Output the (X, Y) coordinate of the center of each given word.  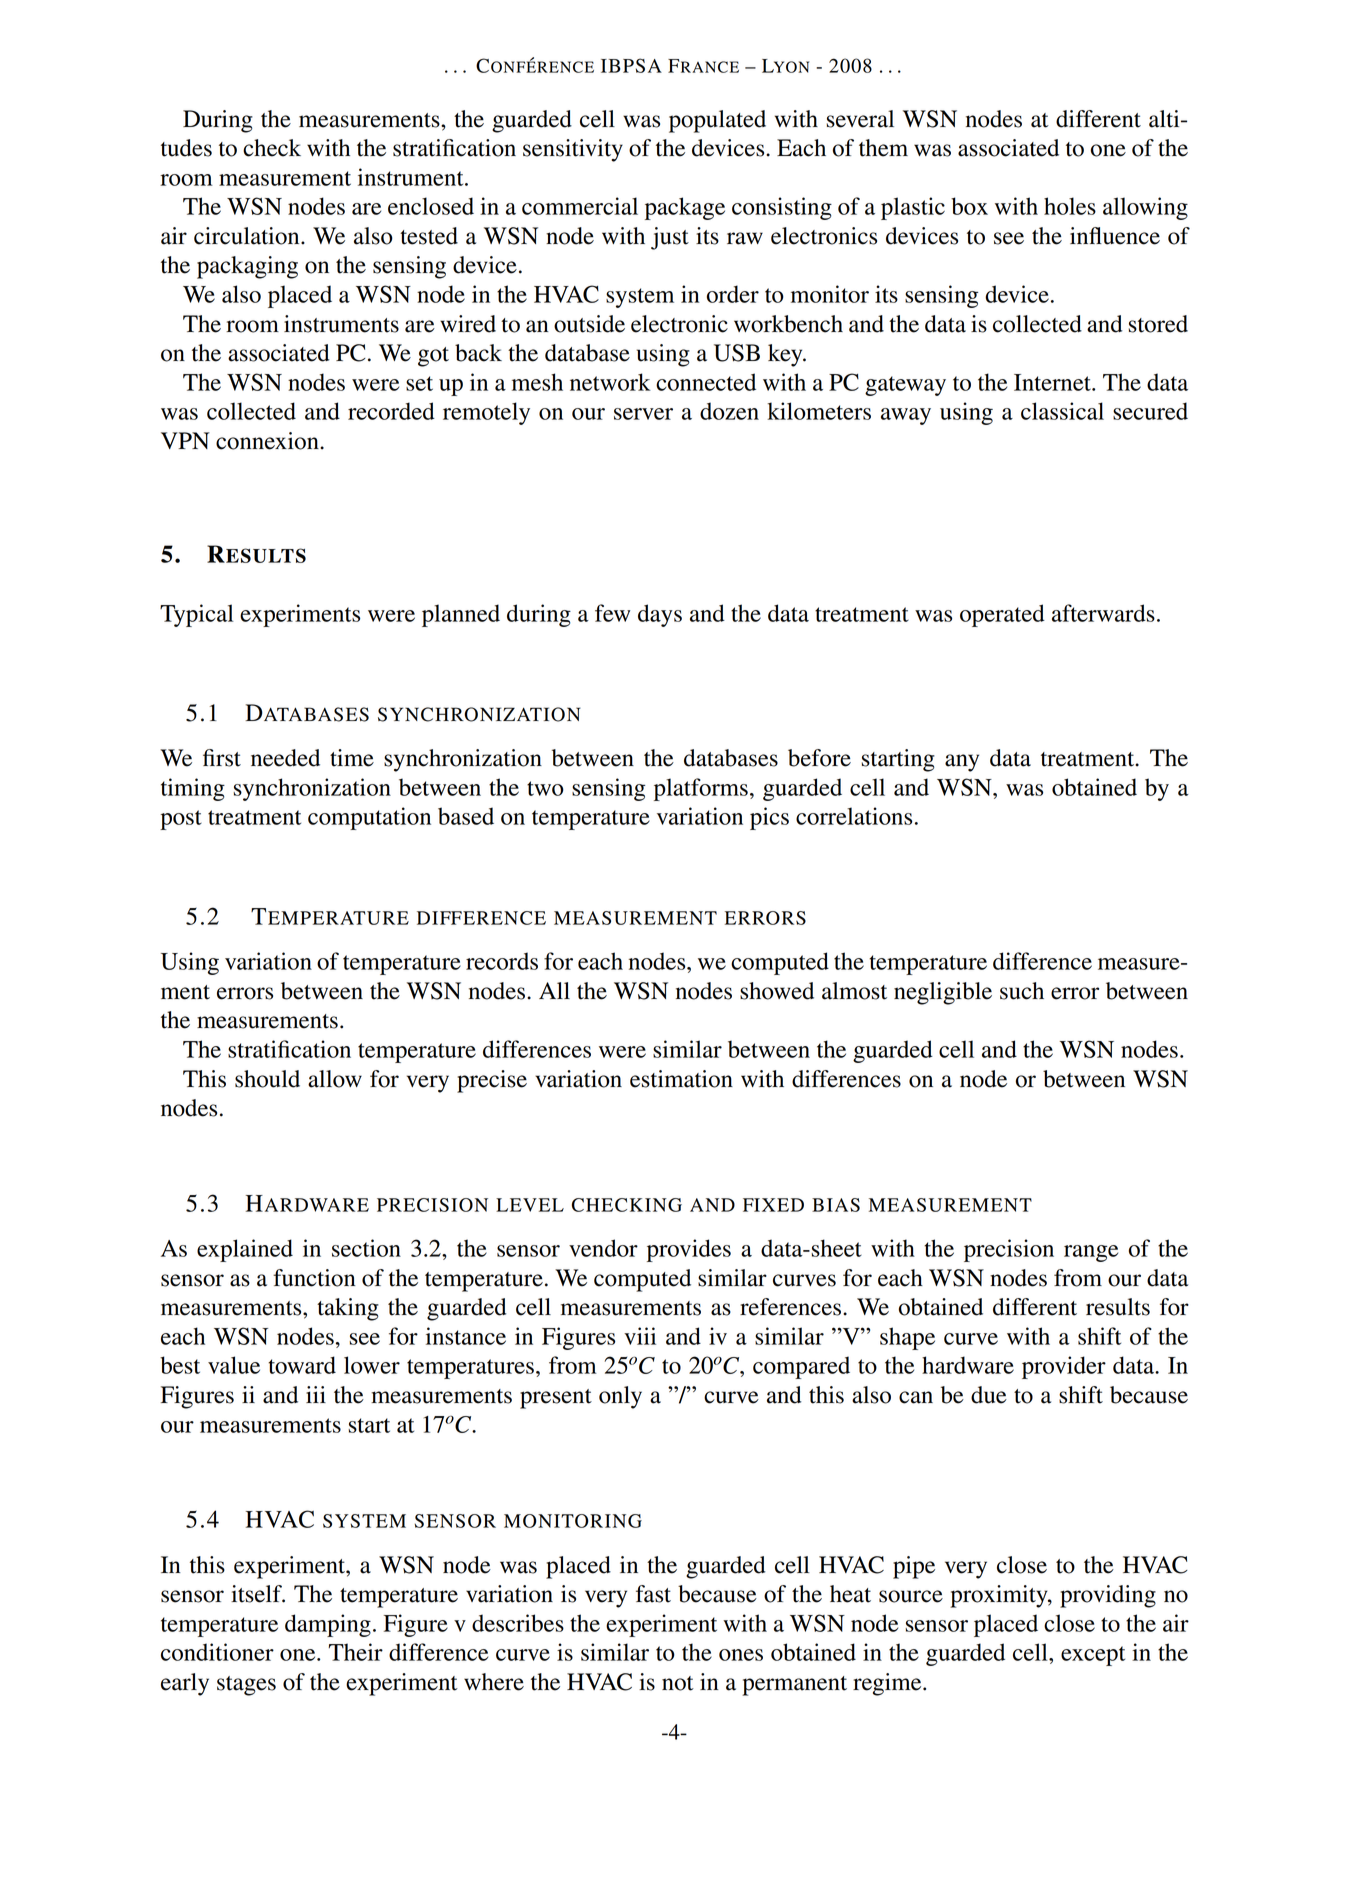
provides (689, 1250)
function (314, 1278)
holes (1070, 206)
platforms (701, 789)
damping (328, 1625)
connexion (268, 441)
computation (369, 818)
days (660, 615)
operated (1002, 615)
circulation (248, 236)
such (1022, 991)
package (685, 208)
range (1091, 1253)
